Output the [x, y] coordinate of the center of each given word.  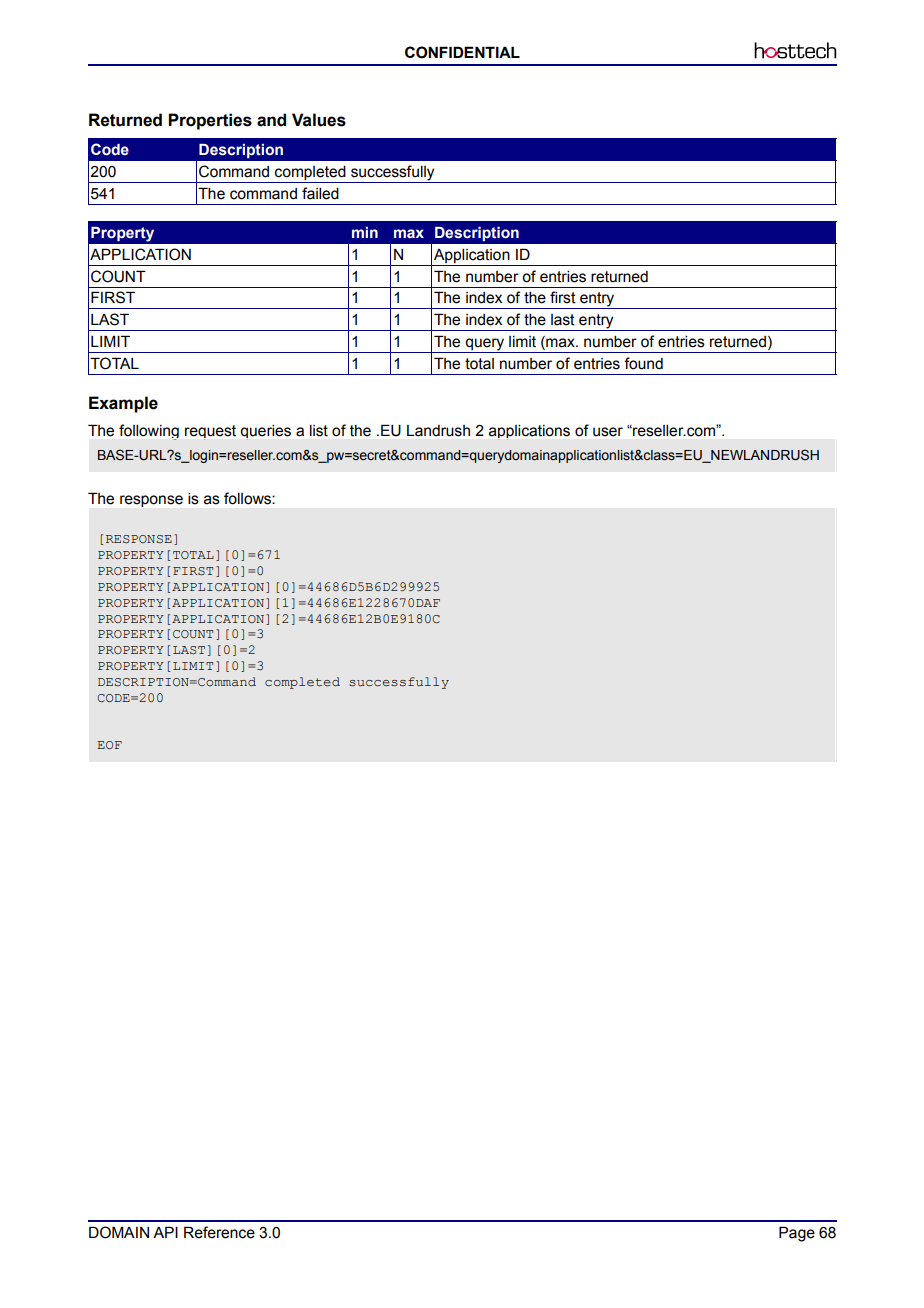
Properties [210, 121]
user [608, 432]
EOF [109, 745]
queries [266, 431]
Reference [219, 1232]
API [165, 1232]
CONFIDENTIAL [462, 52]
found [643, 363]
